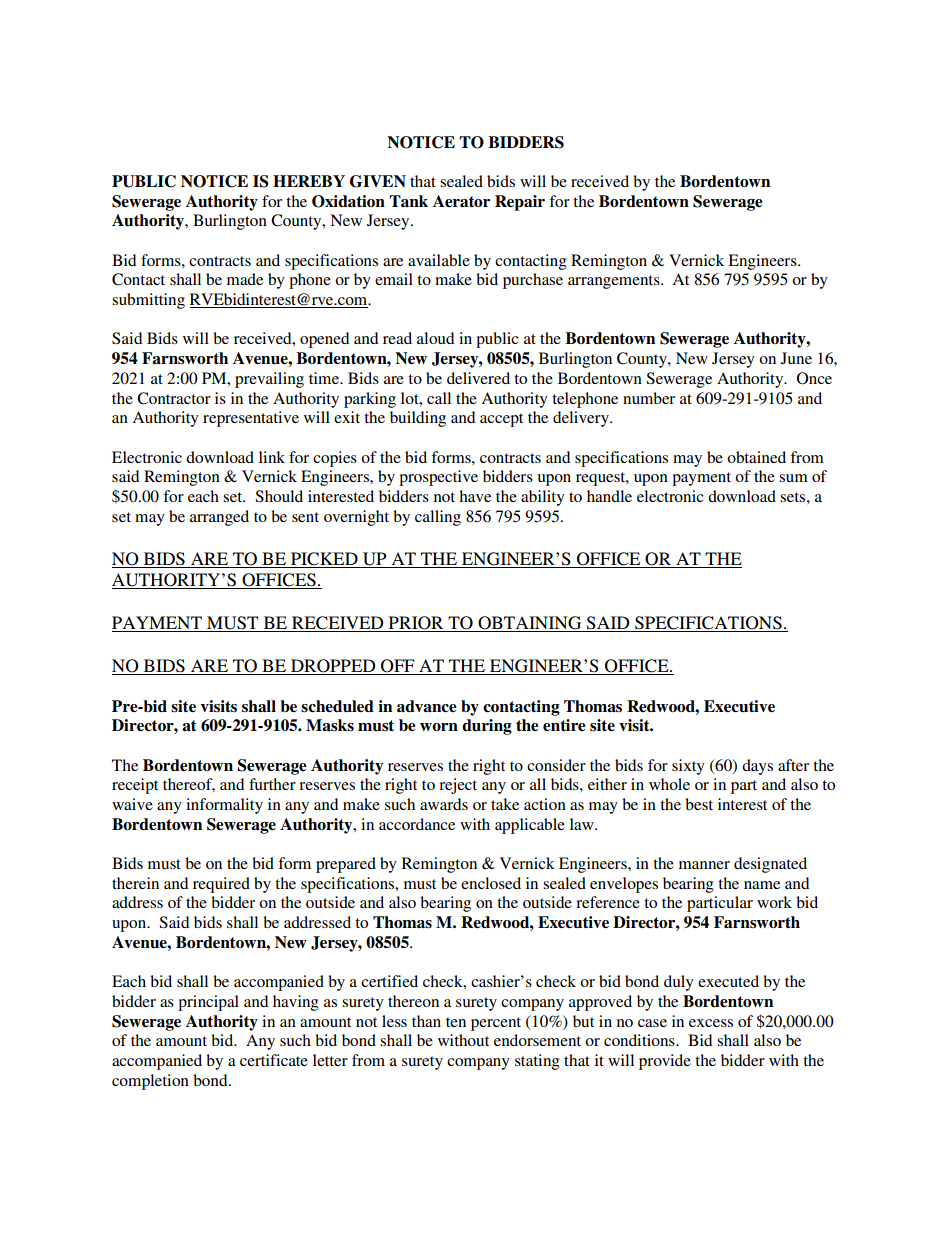 The width and height of the screenshot is (952, 1233). What do you see at coordinates (461, 201) in the screenshot?
I see `Aerator` at bounding box center [461, 201].
